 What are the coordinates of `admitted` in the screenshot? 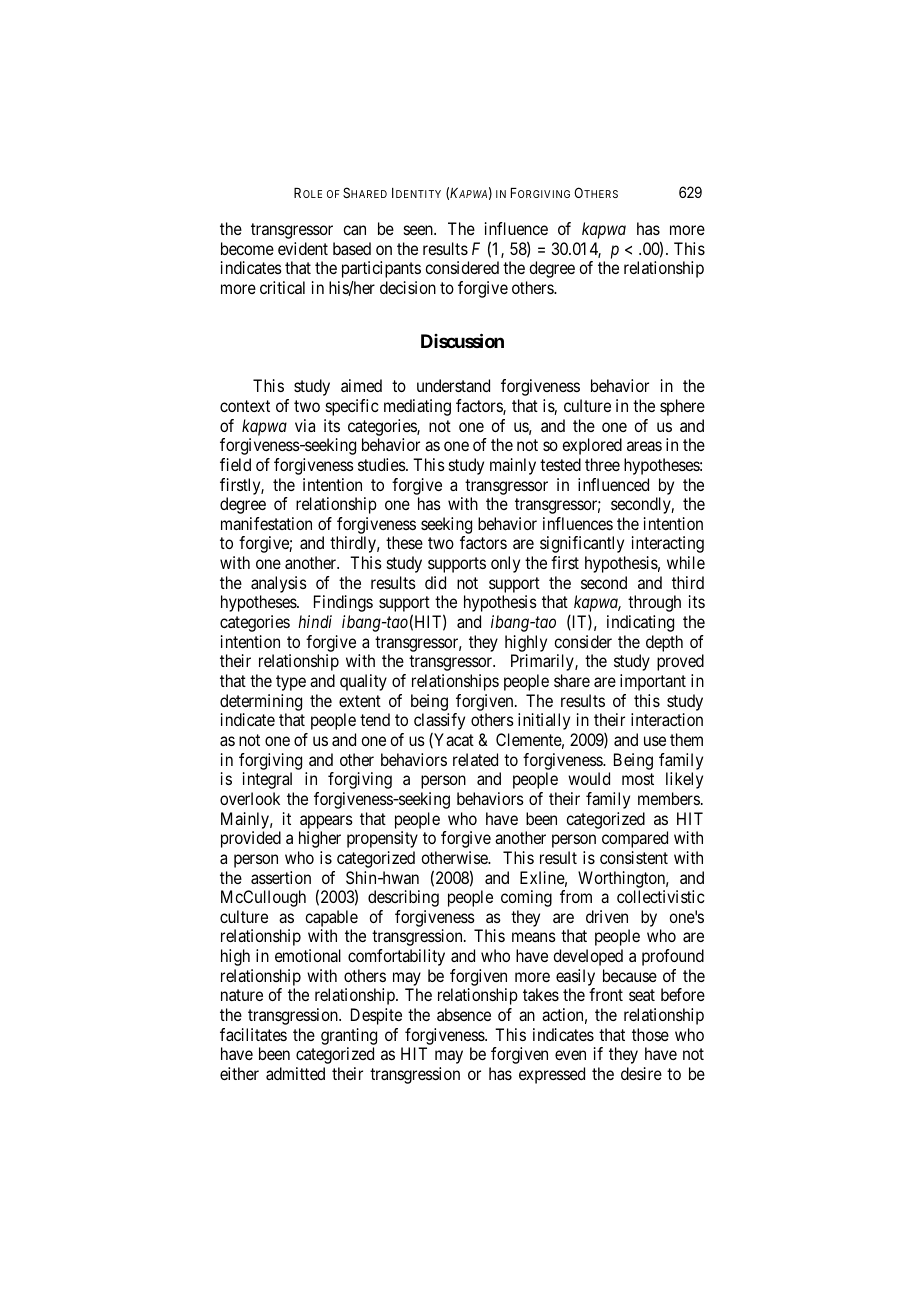 It's located at (295, 1073).
